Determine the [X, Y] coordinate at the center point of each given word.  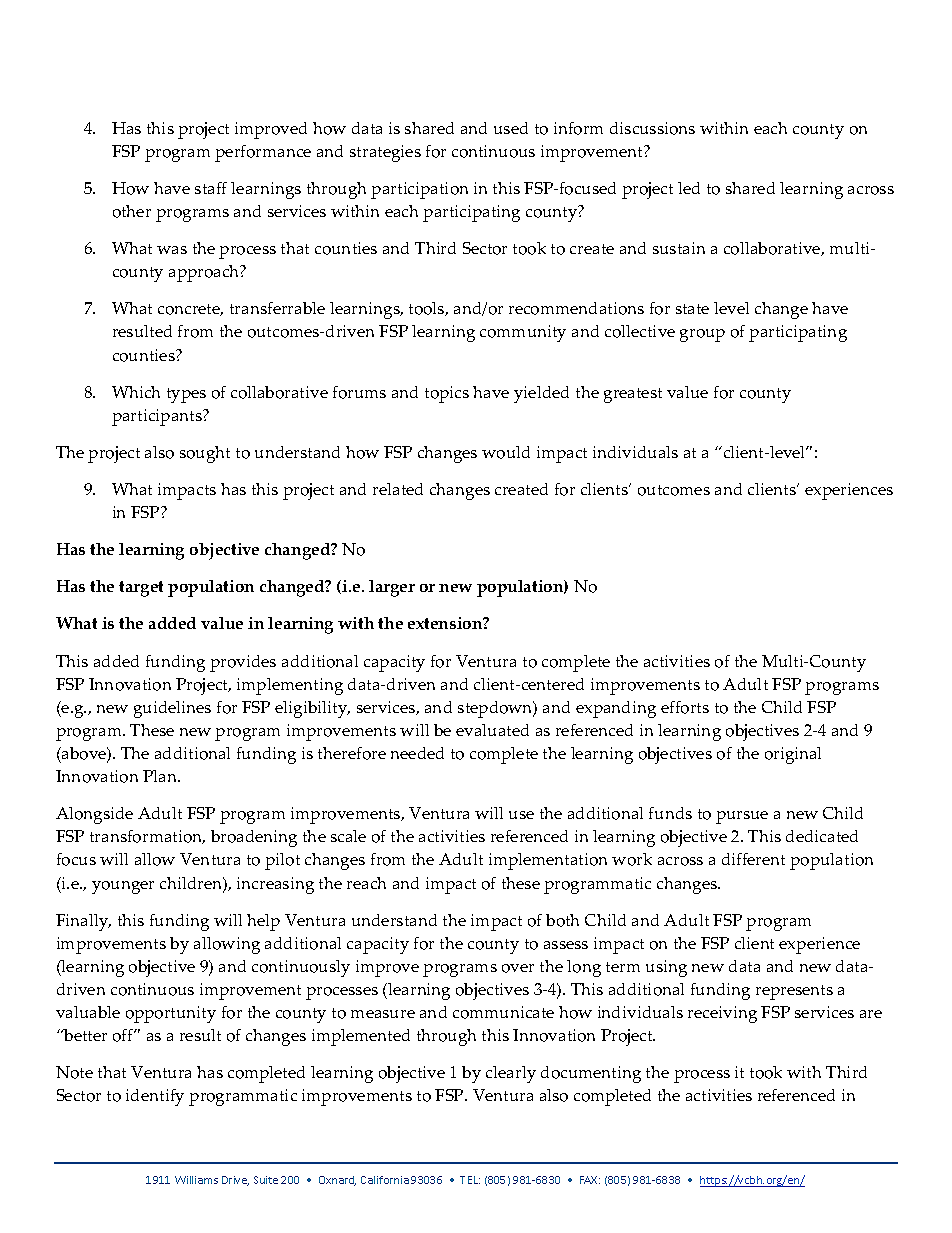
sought [205, 454]
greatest [633, 395]
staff [211, 188]
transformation [147, 837]
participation [419, 190]
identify [155, 1097]
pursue [742, 817]
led [689, 188]
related [398, 489]
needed [417, 753]
